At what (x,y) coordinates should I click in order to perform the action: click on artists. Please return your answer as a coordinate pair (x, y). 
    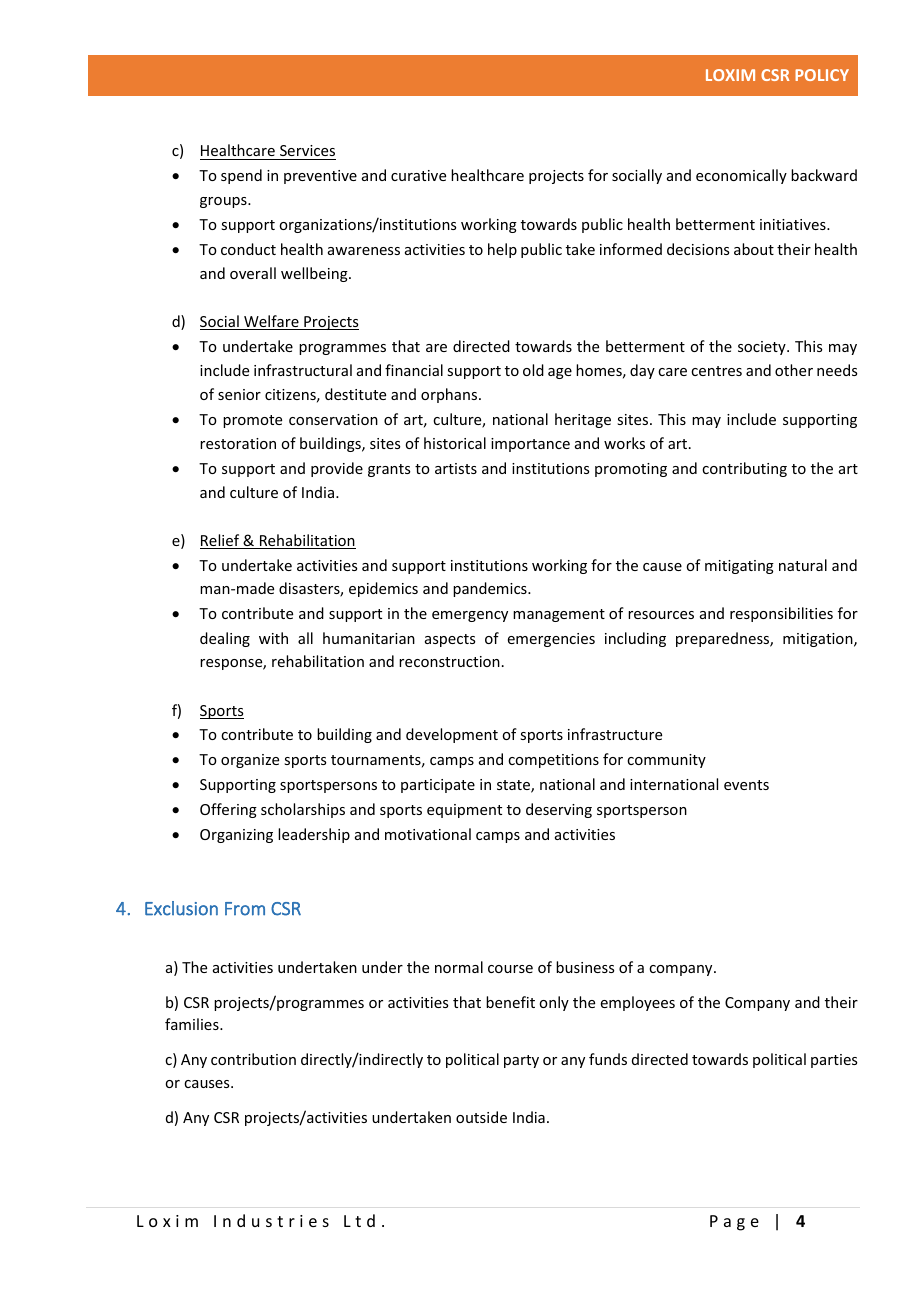
    Looking at the image, I should click on (456, 468).
